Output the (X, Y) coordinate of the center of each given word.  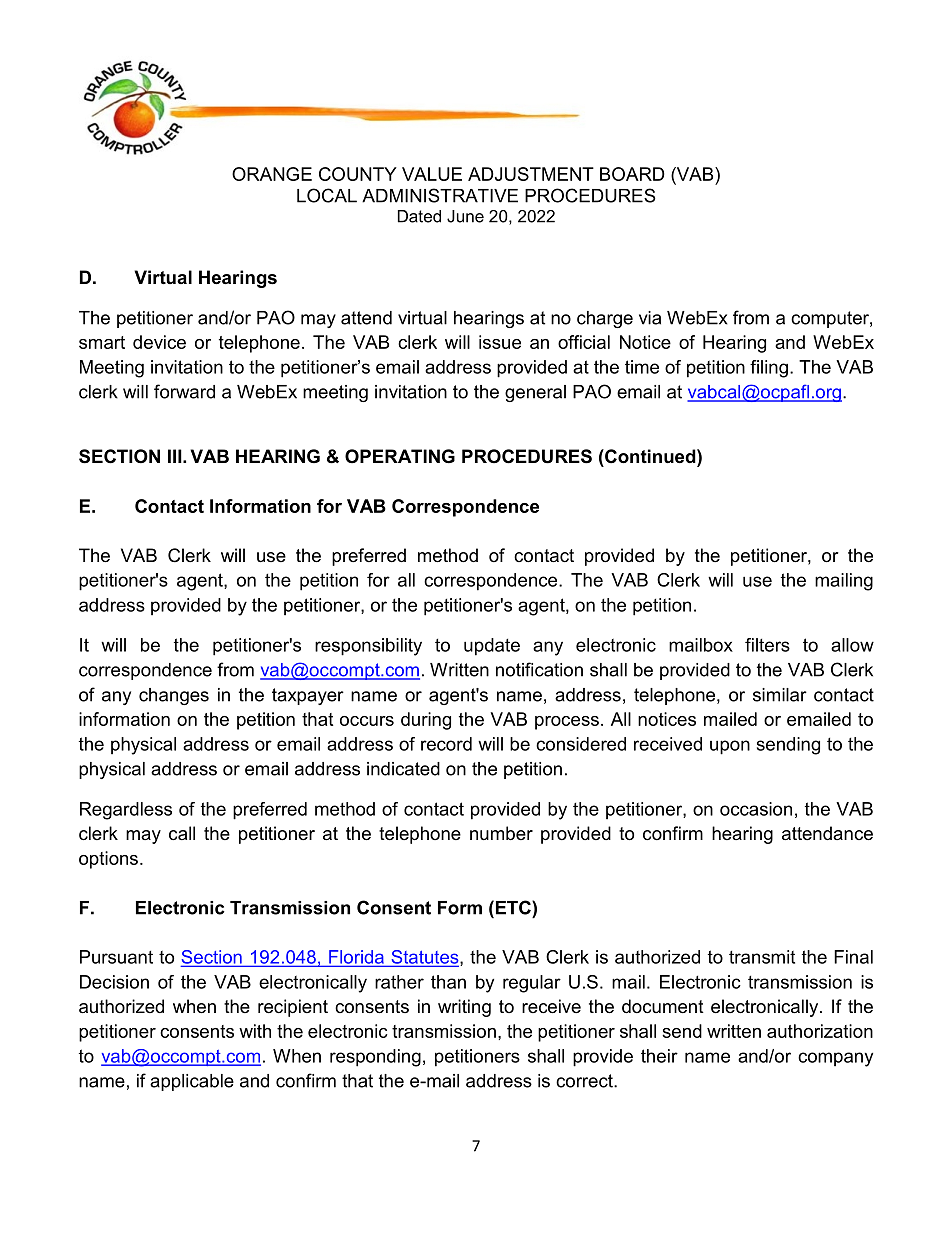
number (501, 833)
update (492, 647)
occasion (756, 809)
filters (767, 645)
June (465, 216)
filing (769, 369)
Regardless (126, 811)
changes (174, 696)
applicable (192, 1082)
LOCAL (327, 195)
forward (184, 391)
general (535, 393)
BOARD (632, 174)
